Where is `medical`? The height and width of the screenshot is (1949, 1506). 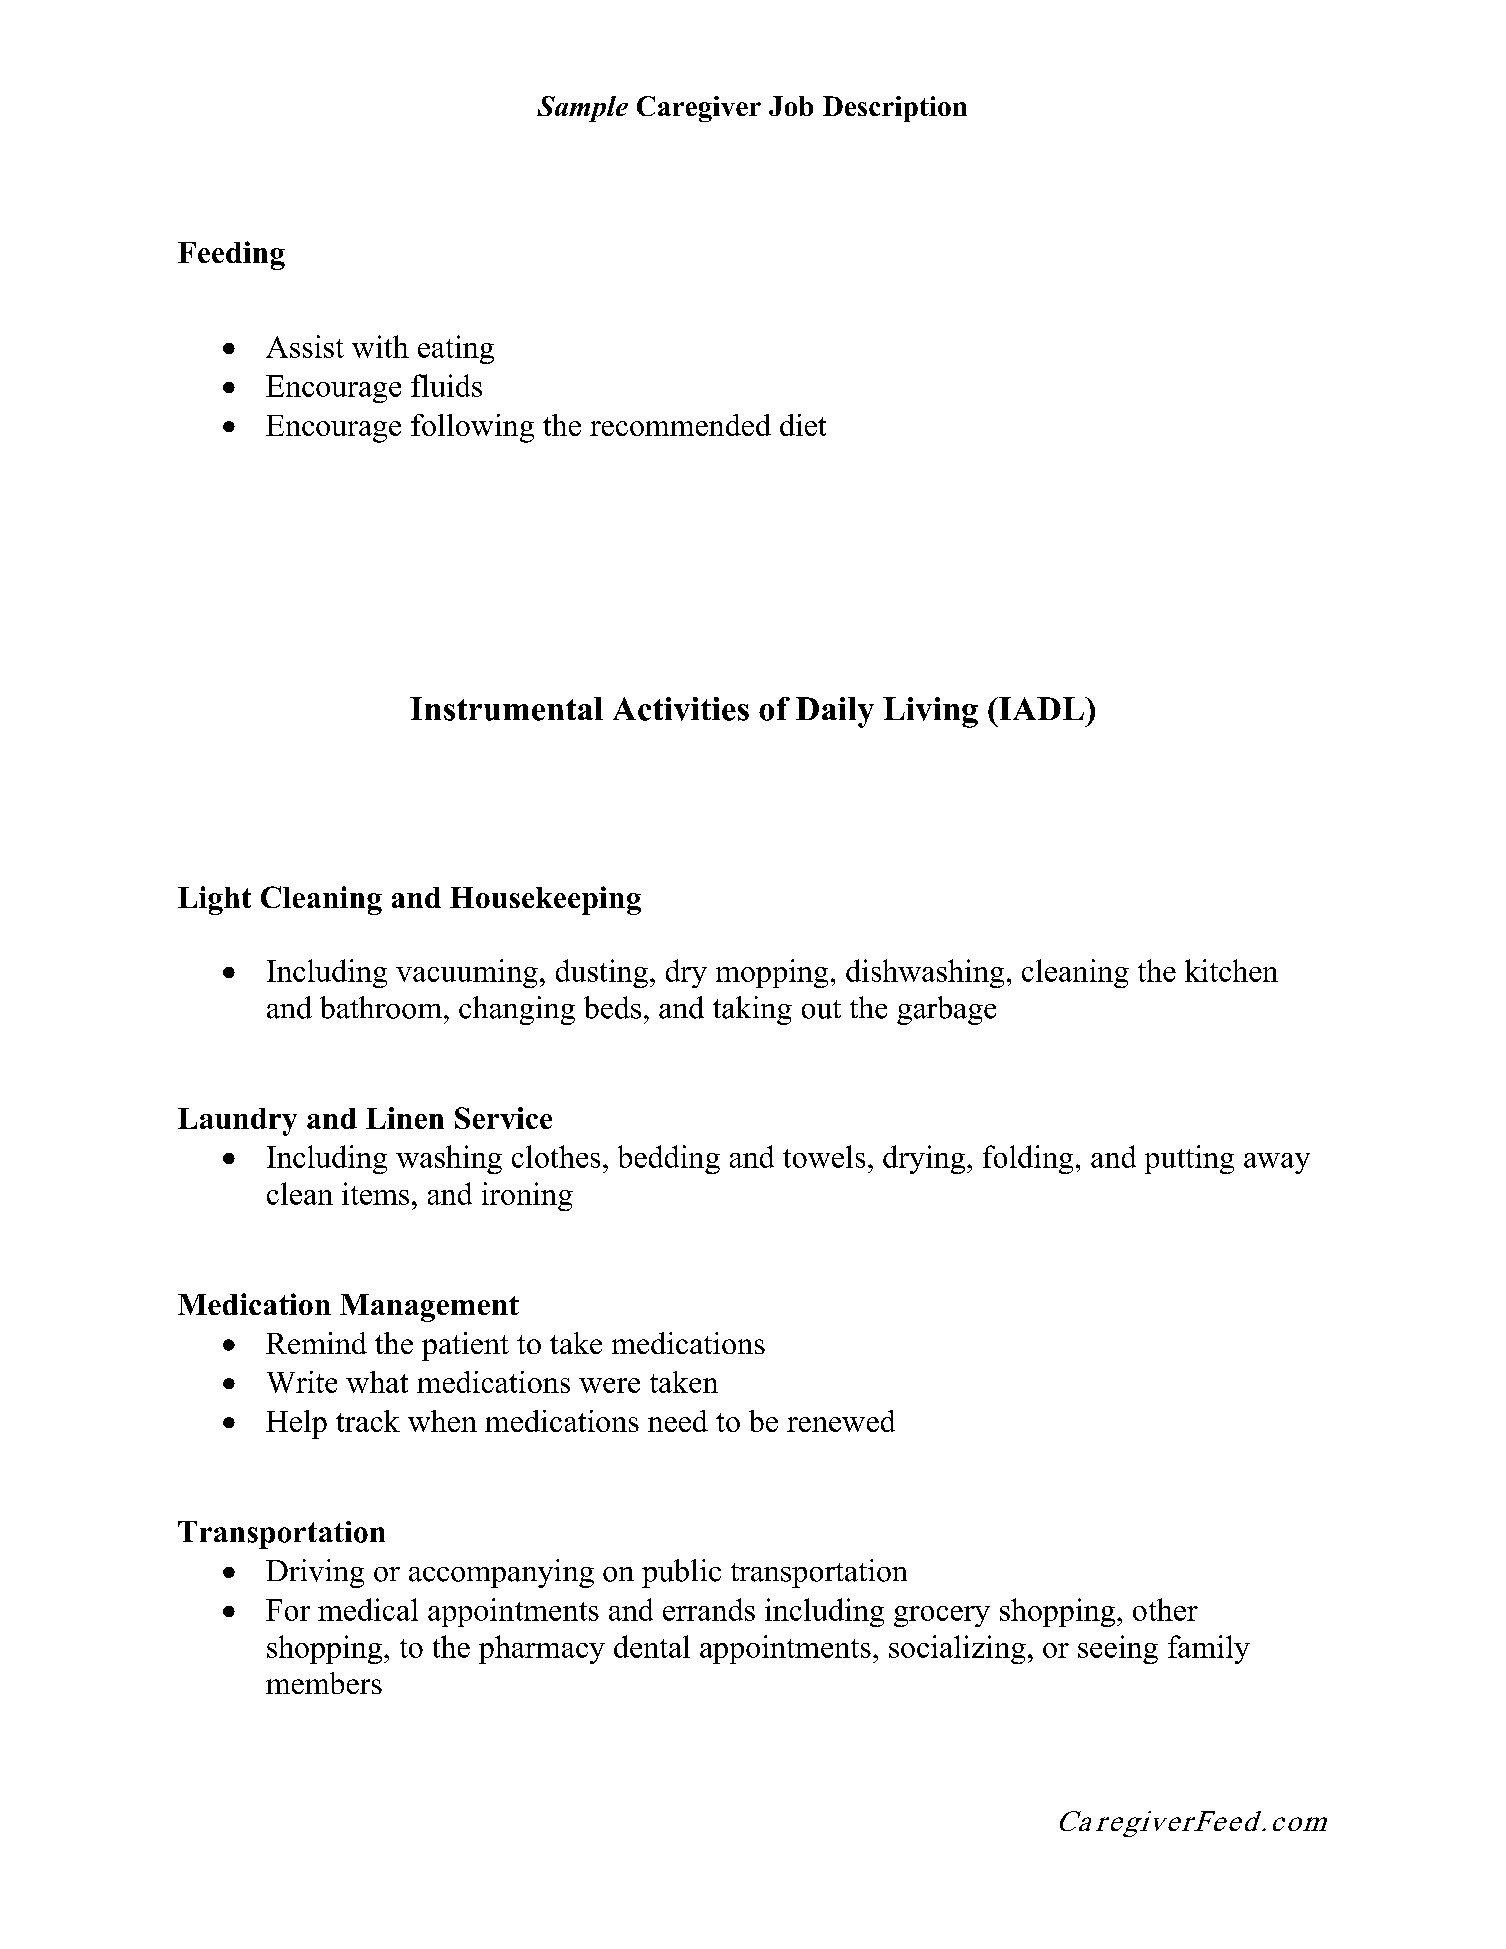 medical is located at coordinates (368, 1609).
